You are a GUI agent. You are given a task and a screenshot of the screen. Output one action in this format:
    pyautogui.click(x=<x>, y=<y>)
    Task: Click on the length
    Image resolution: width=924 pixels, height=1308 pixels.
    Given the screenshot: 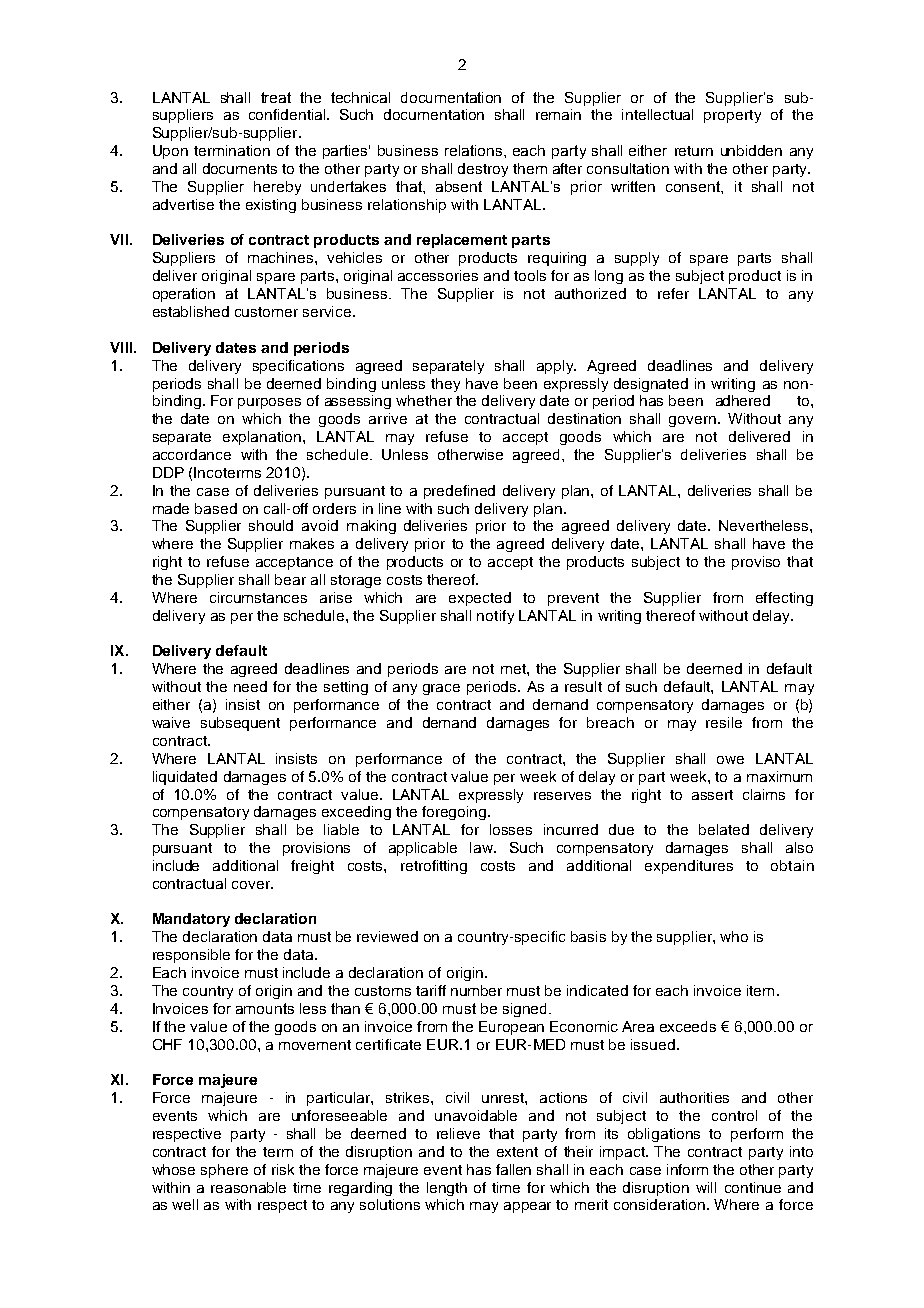 What is the action you would take?
    pyautogui.click(x=447, y=1189)
